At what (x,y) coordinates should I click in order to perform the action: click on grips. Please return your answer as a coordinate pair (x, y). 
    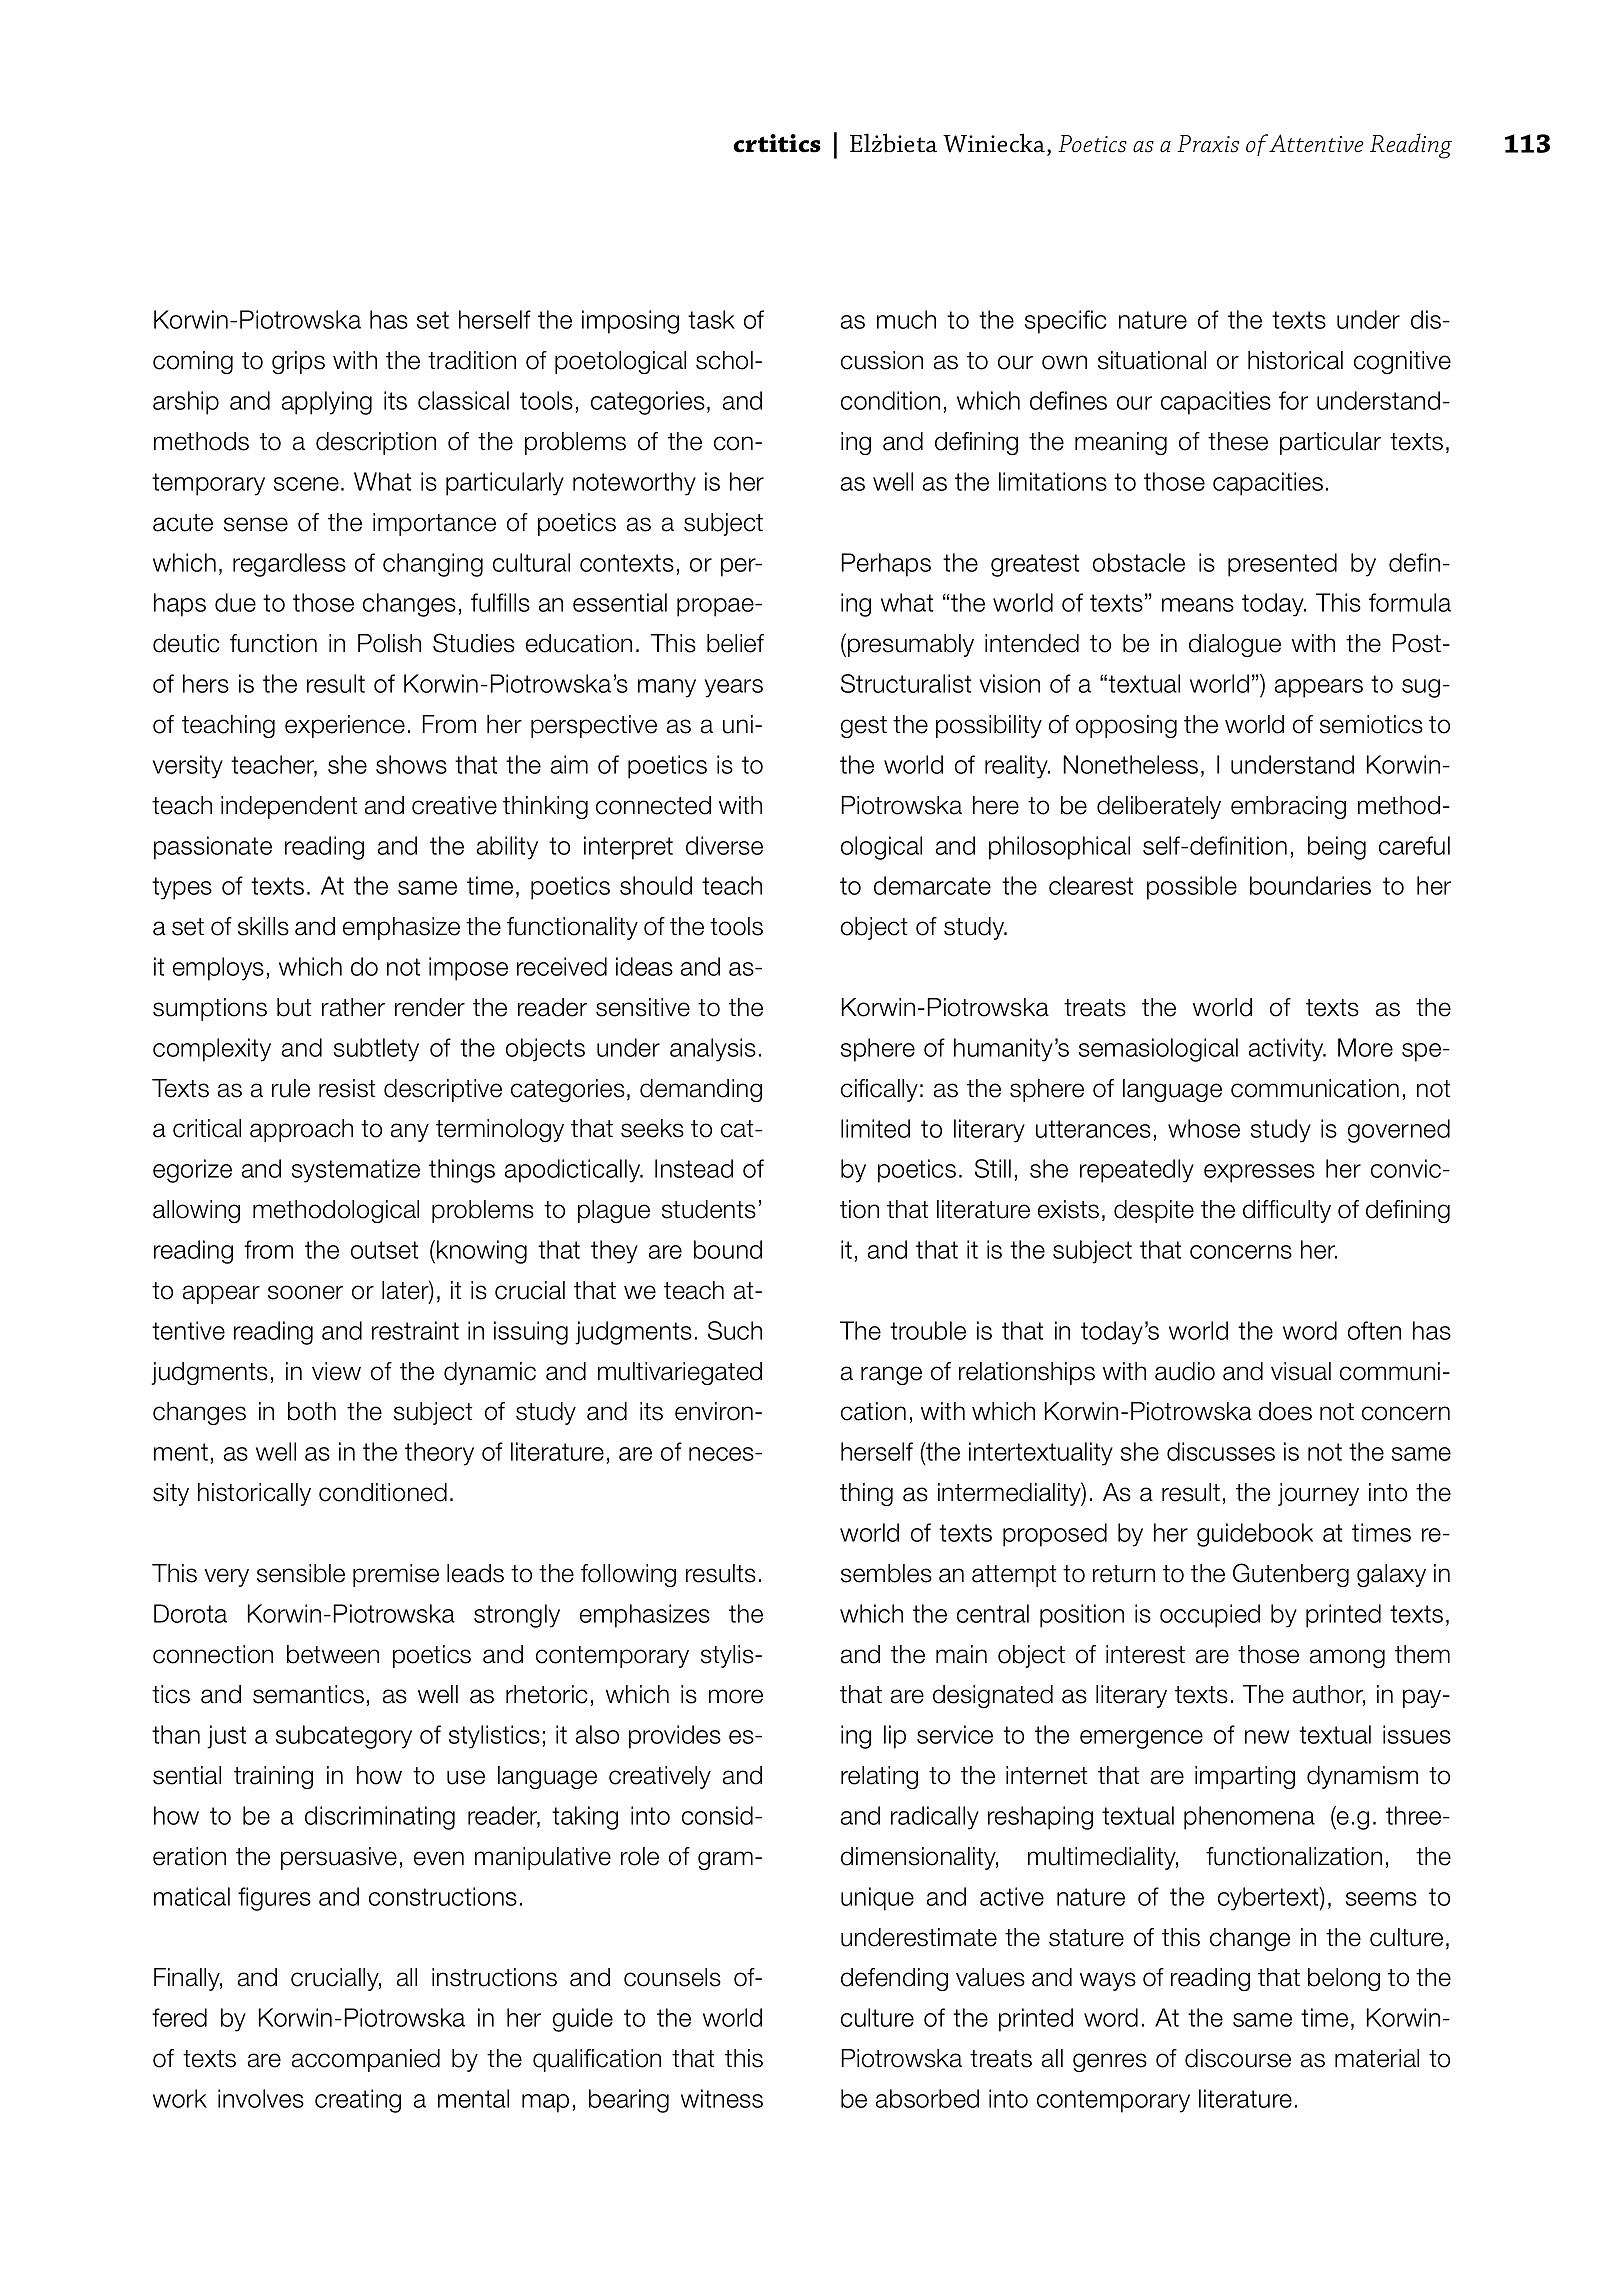
    Looking at the image, I should click on (298, 362).
